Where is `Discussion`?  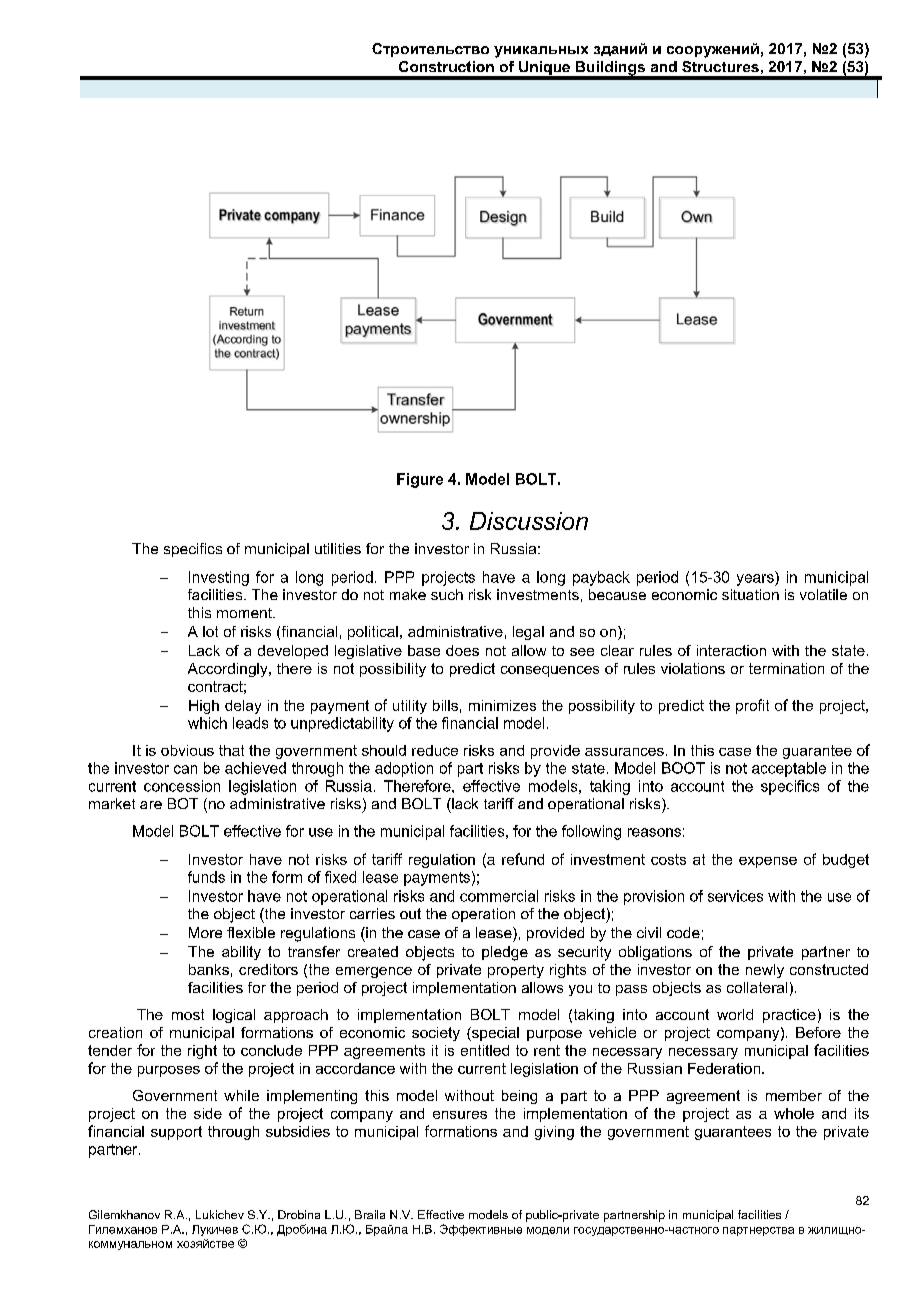
Discussion is located at coordinates (529, 521).
